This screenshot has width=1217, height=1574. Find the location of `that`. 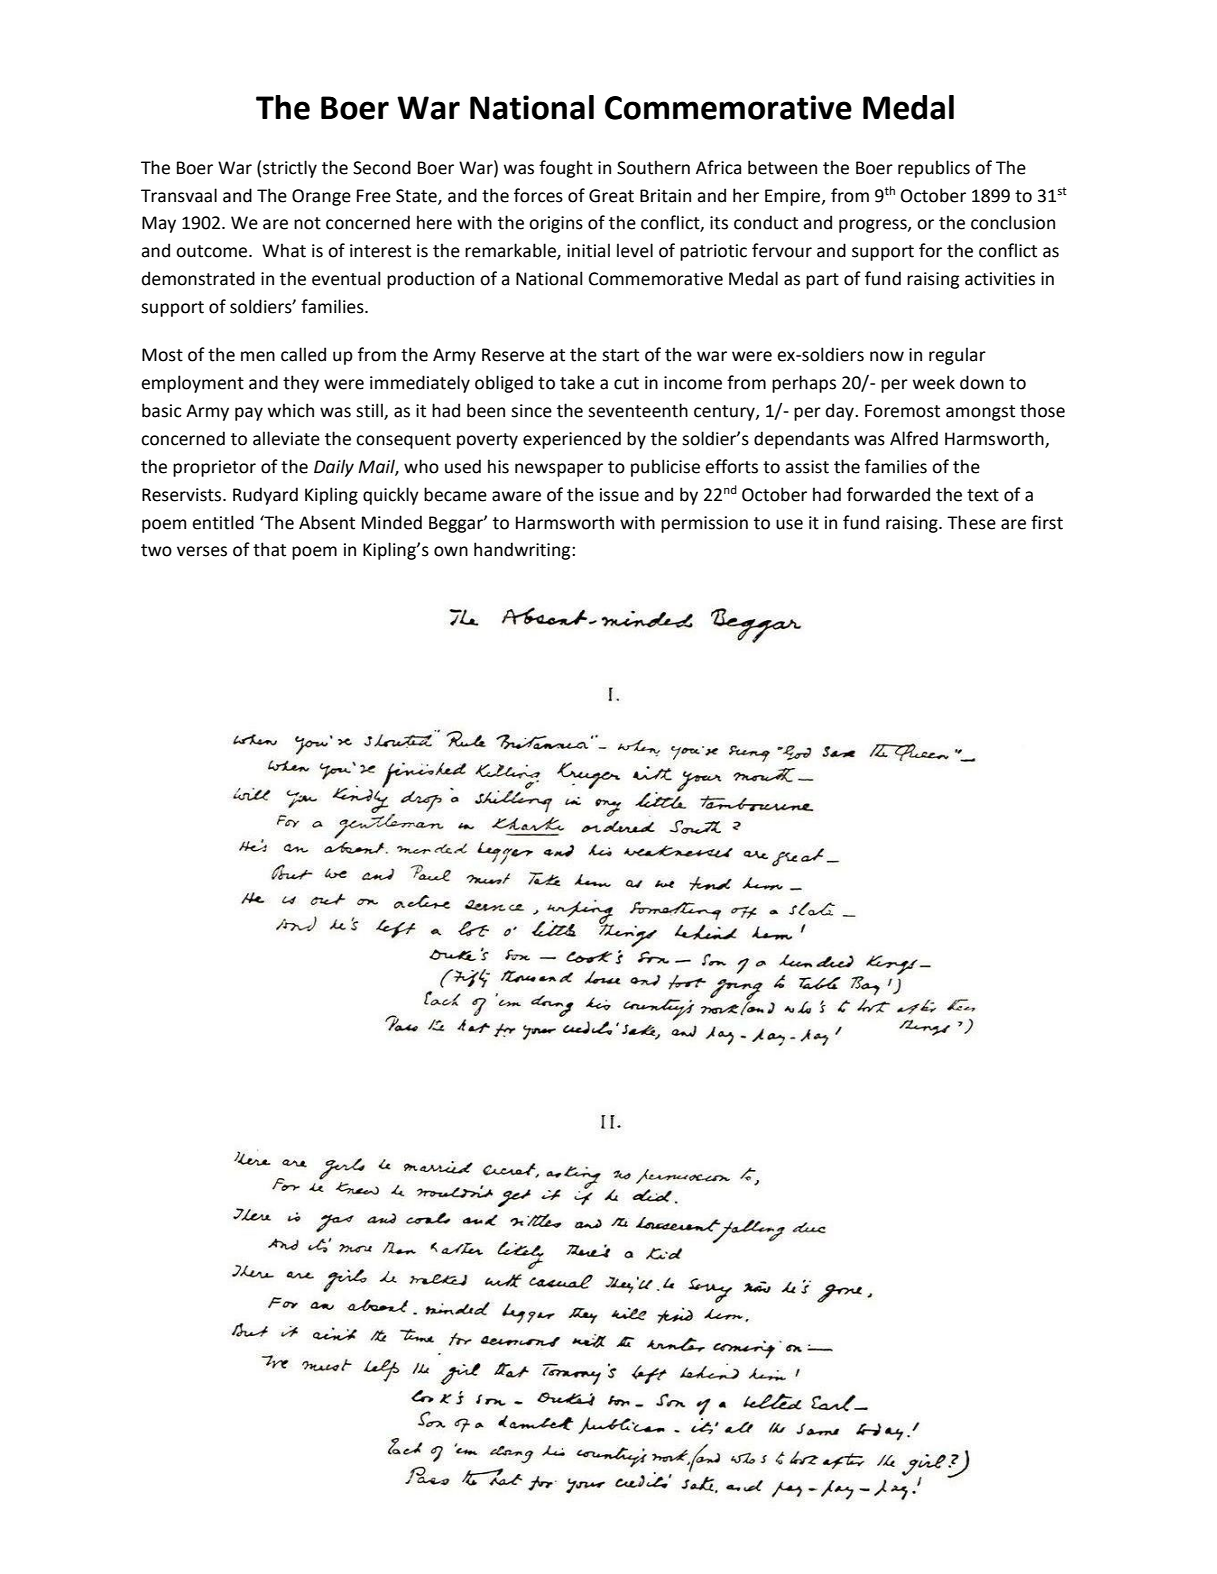

that is located at coordinates (269, 549).
